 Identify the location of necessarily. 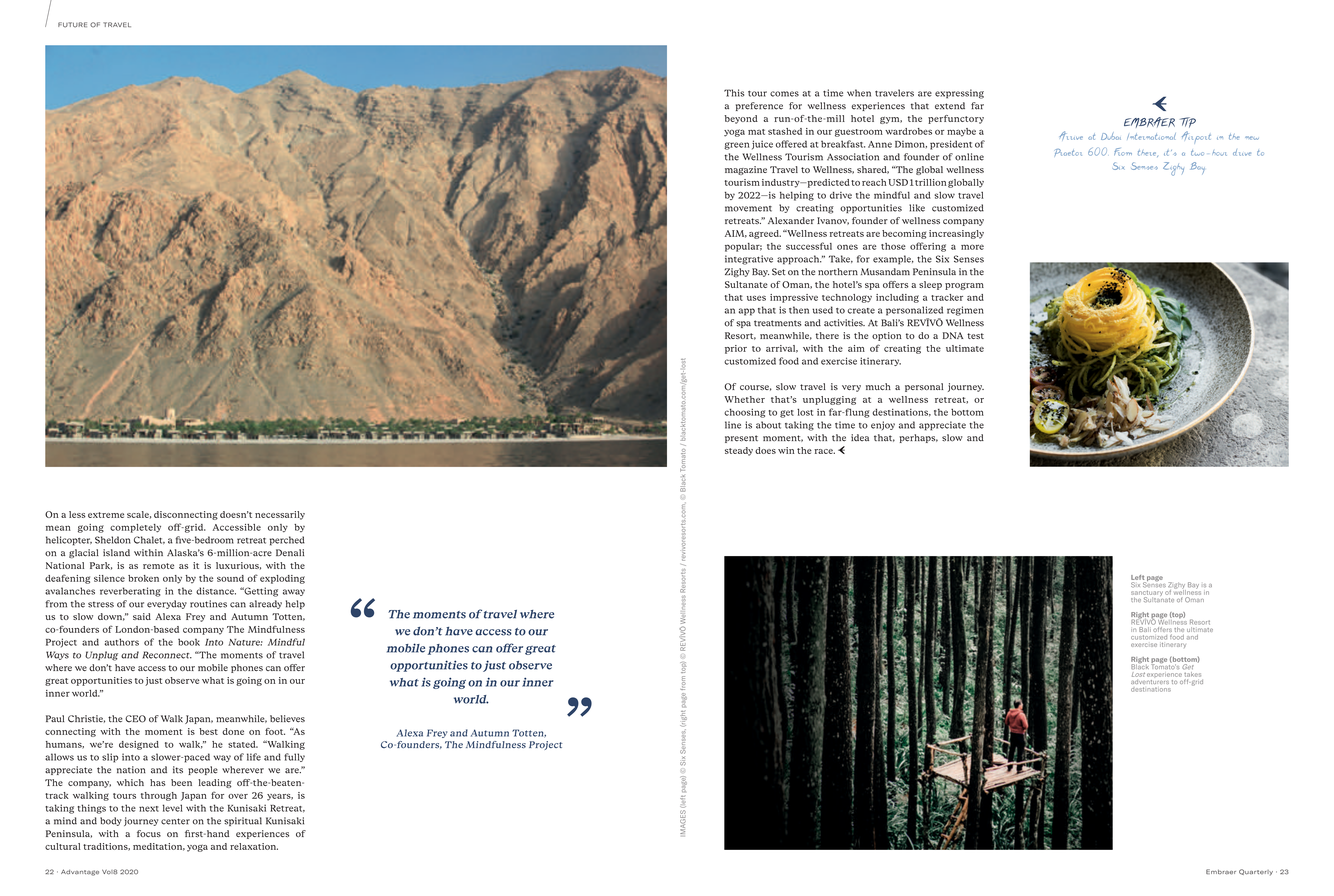
(280, 515).
